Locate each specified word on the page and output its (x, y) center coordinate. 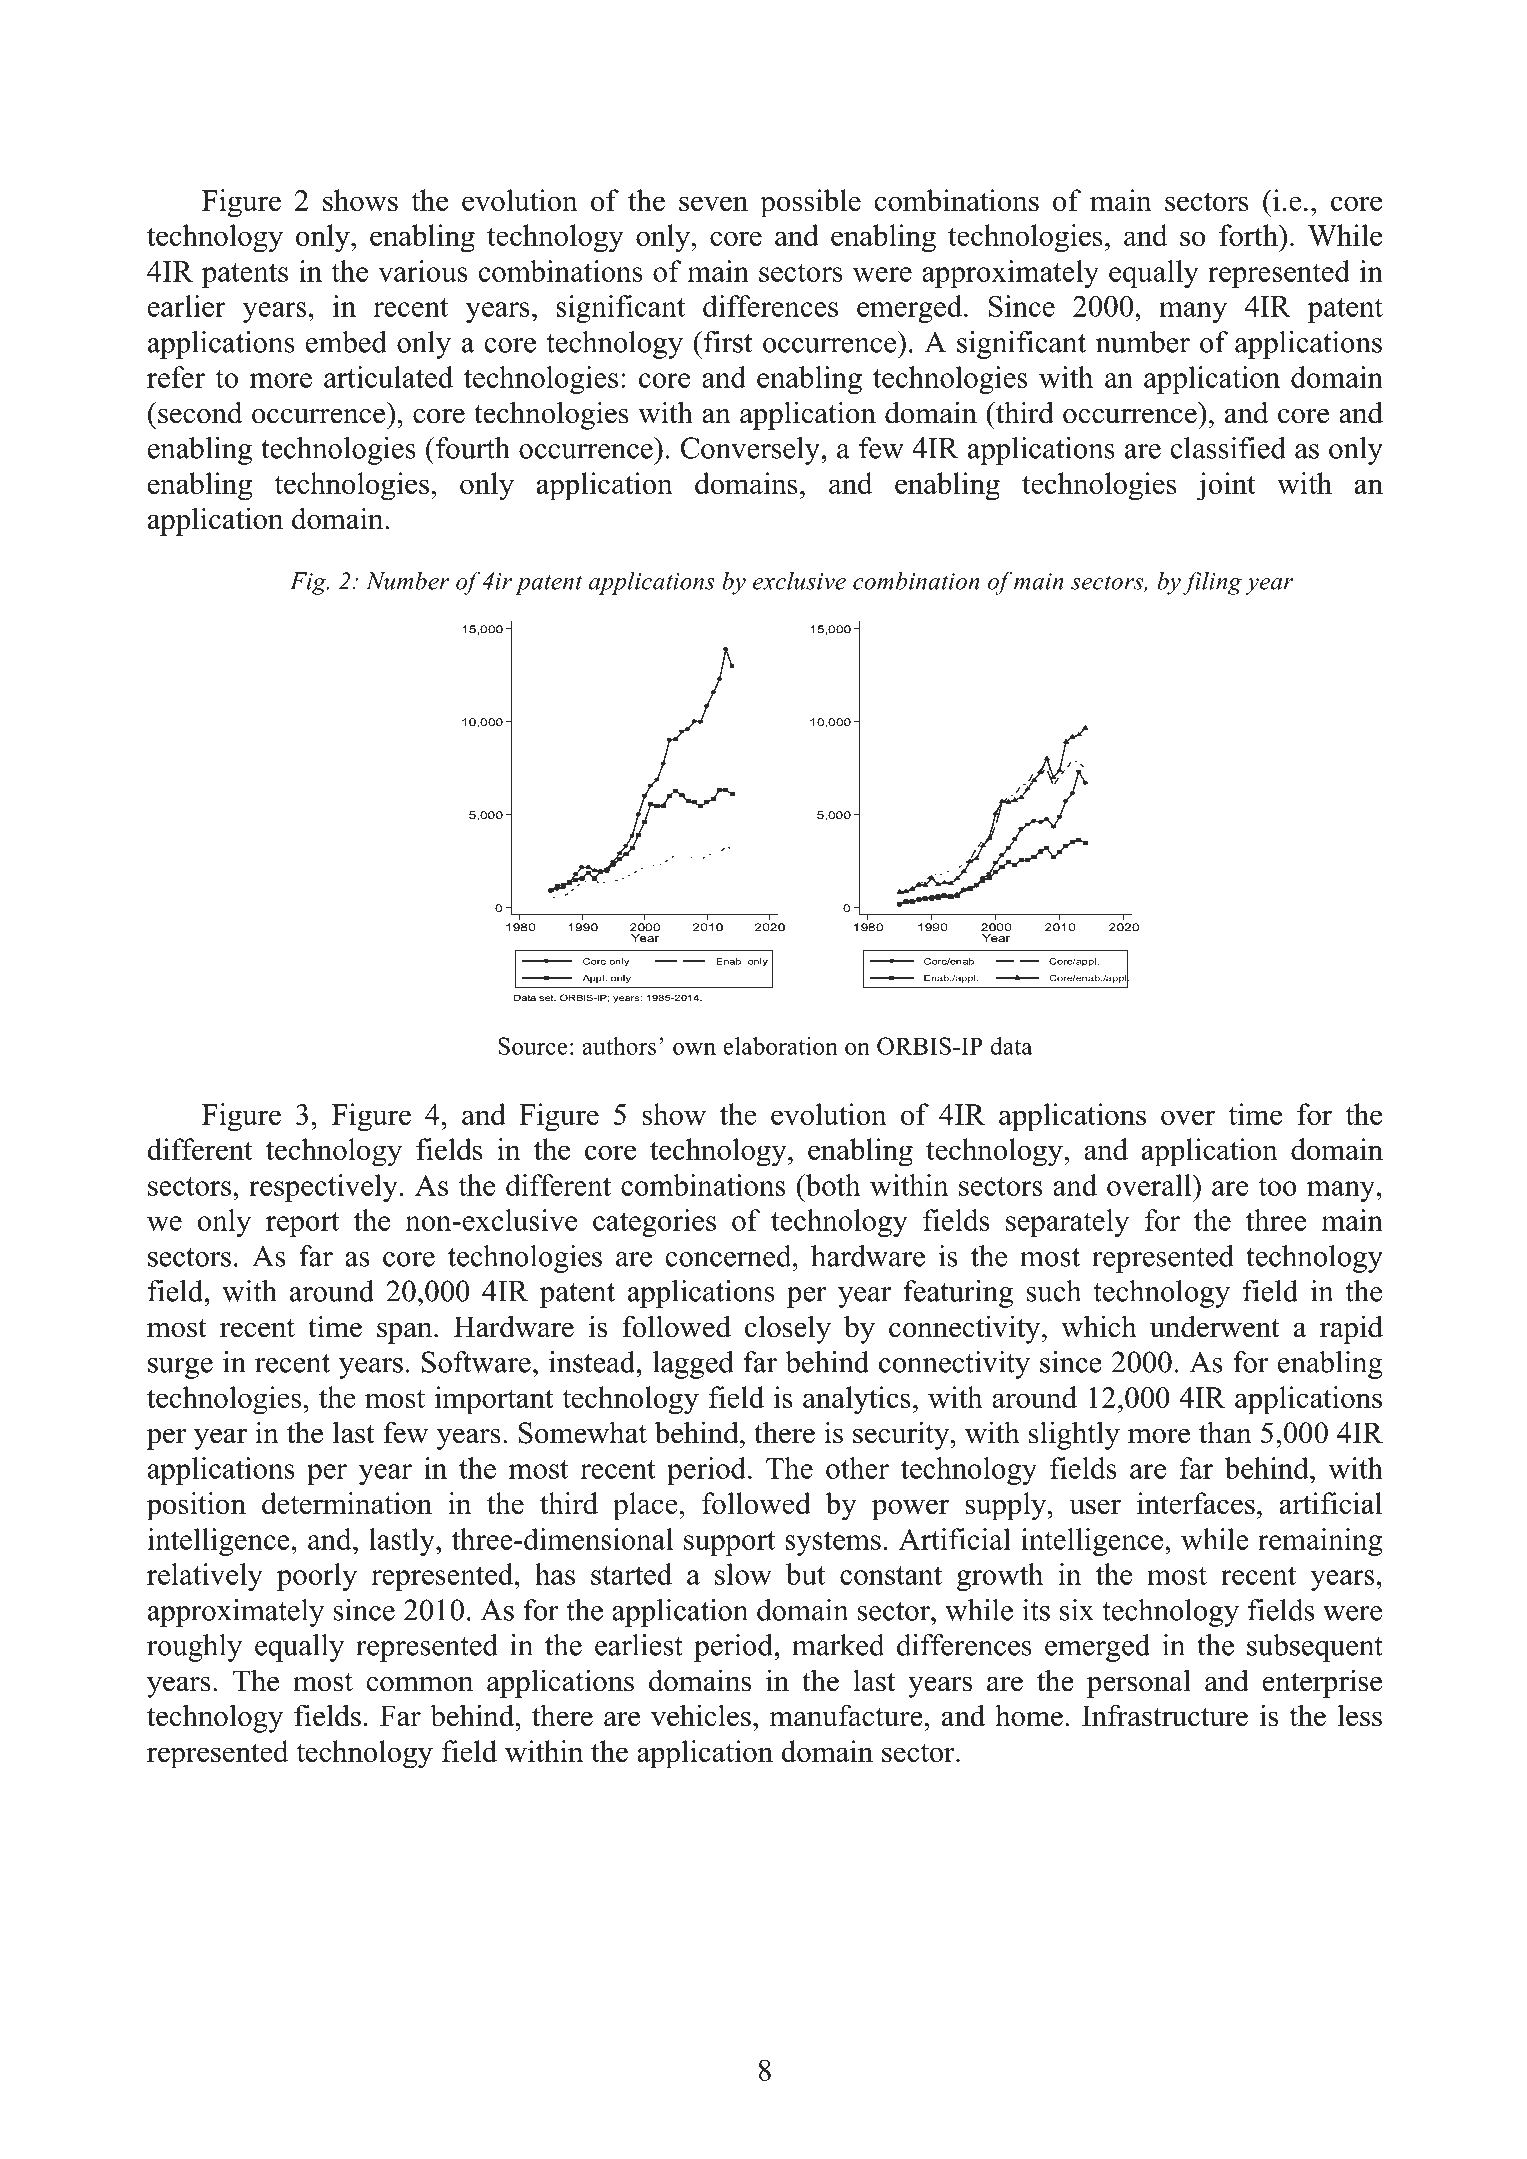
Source (532, 1046)
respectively (323, 1188)
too (1277, 1186)
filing (1212, 583)
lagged (693, 1365)
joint (1226, 486)
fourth (472, 448)
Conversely (751, 451)
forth (1249, 235)
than (1225, 1432)
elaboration (780, 1046)
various (423, 271)
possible (810, 203)
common (420, 1684)
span (406, 1333)
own (694, 1049)
